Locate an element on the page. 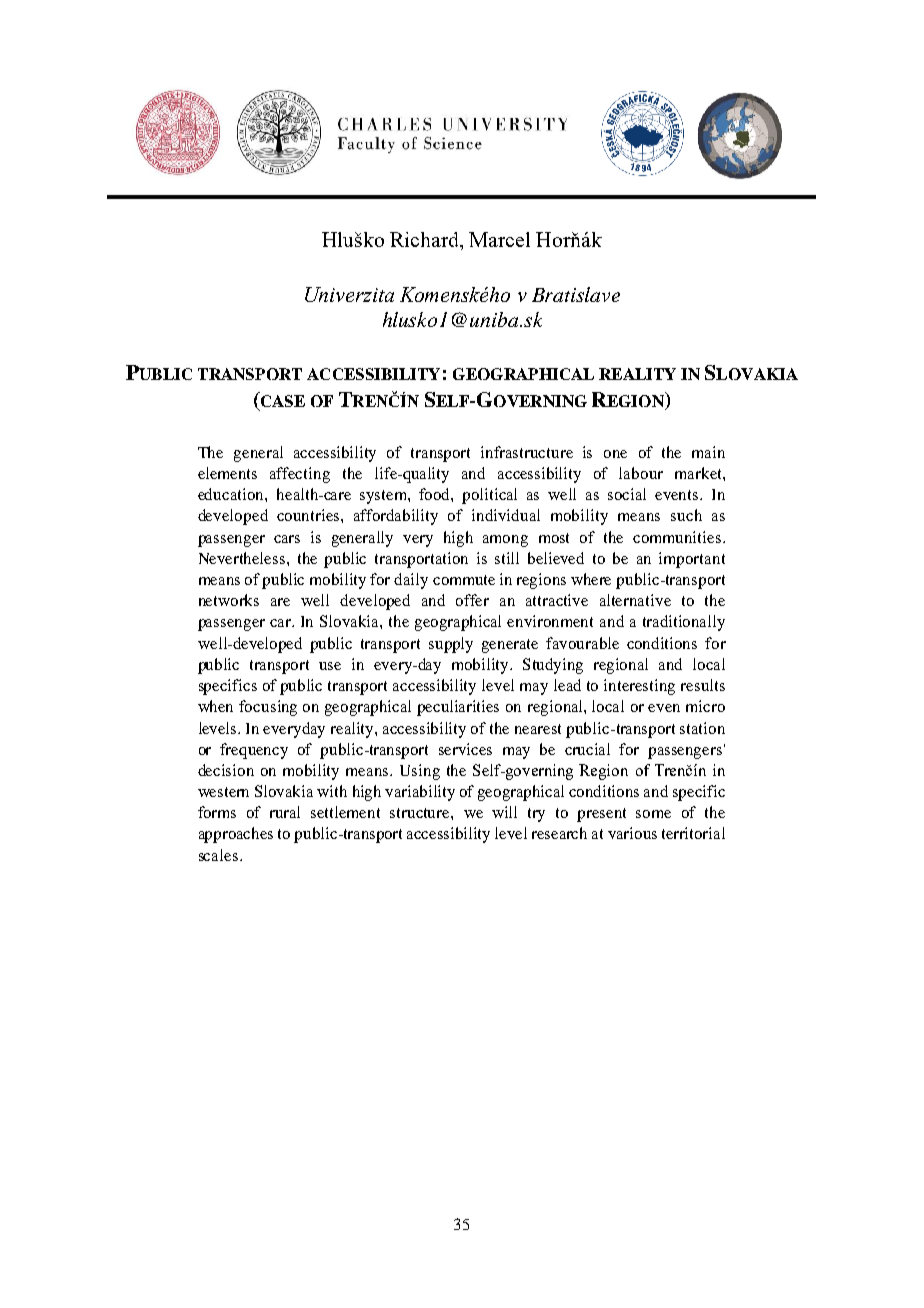 Image resolution: width=924 pixels, height=1308 pixels. among is located at coordinates (505, 541).
